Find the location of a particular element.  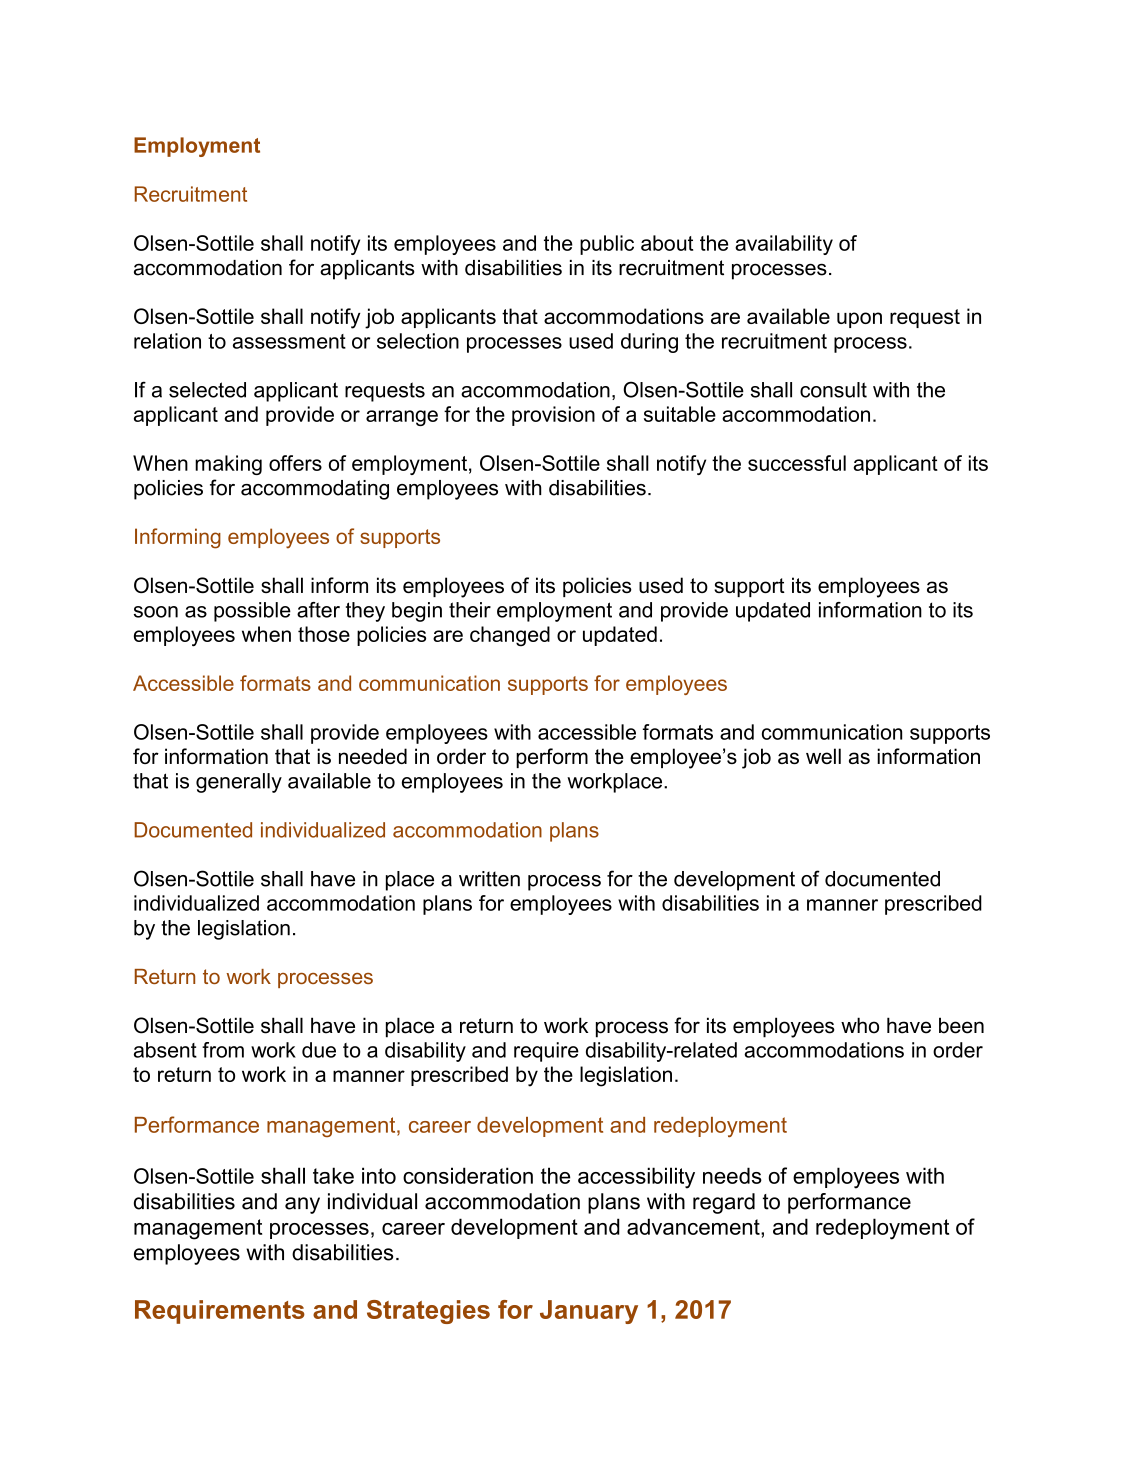

public is located at coordinates (607, 245).
